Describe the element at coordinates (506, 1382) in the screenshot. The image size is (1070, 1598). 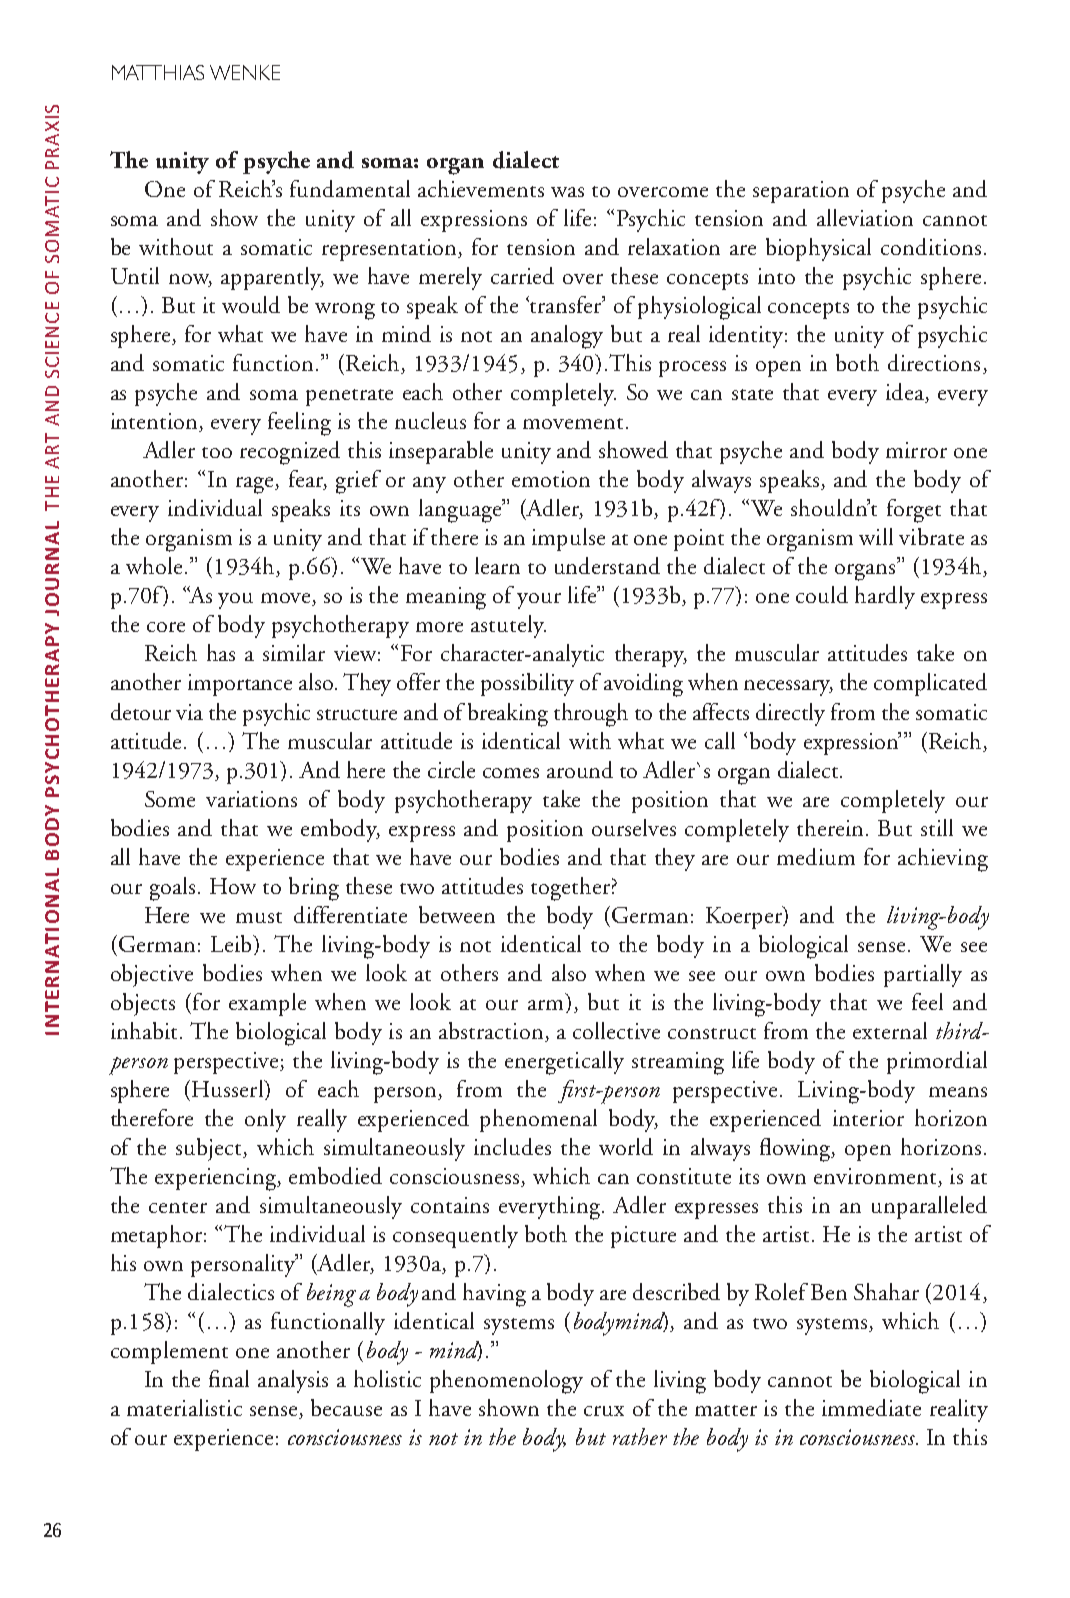
I see `phenomenology` at that location.
